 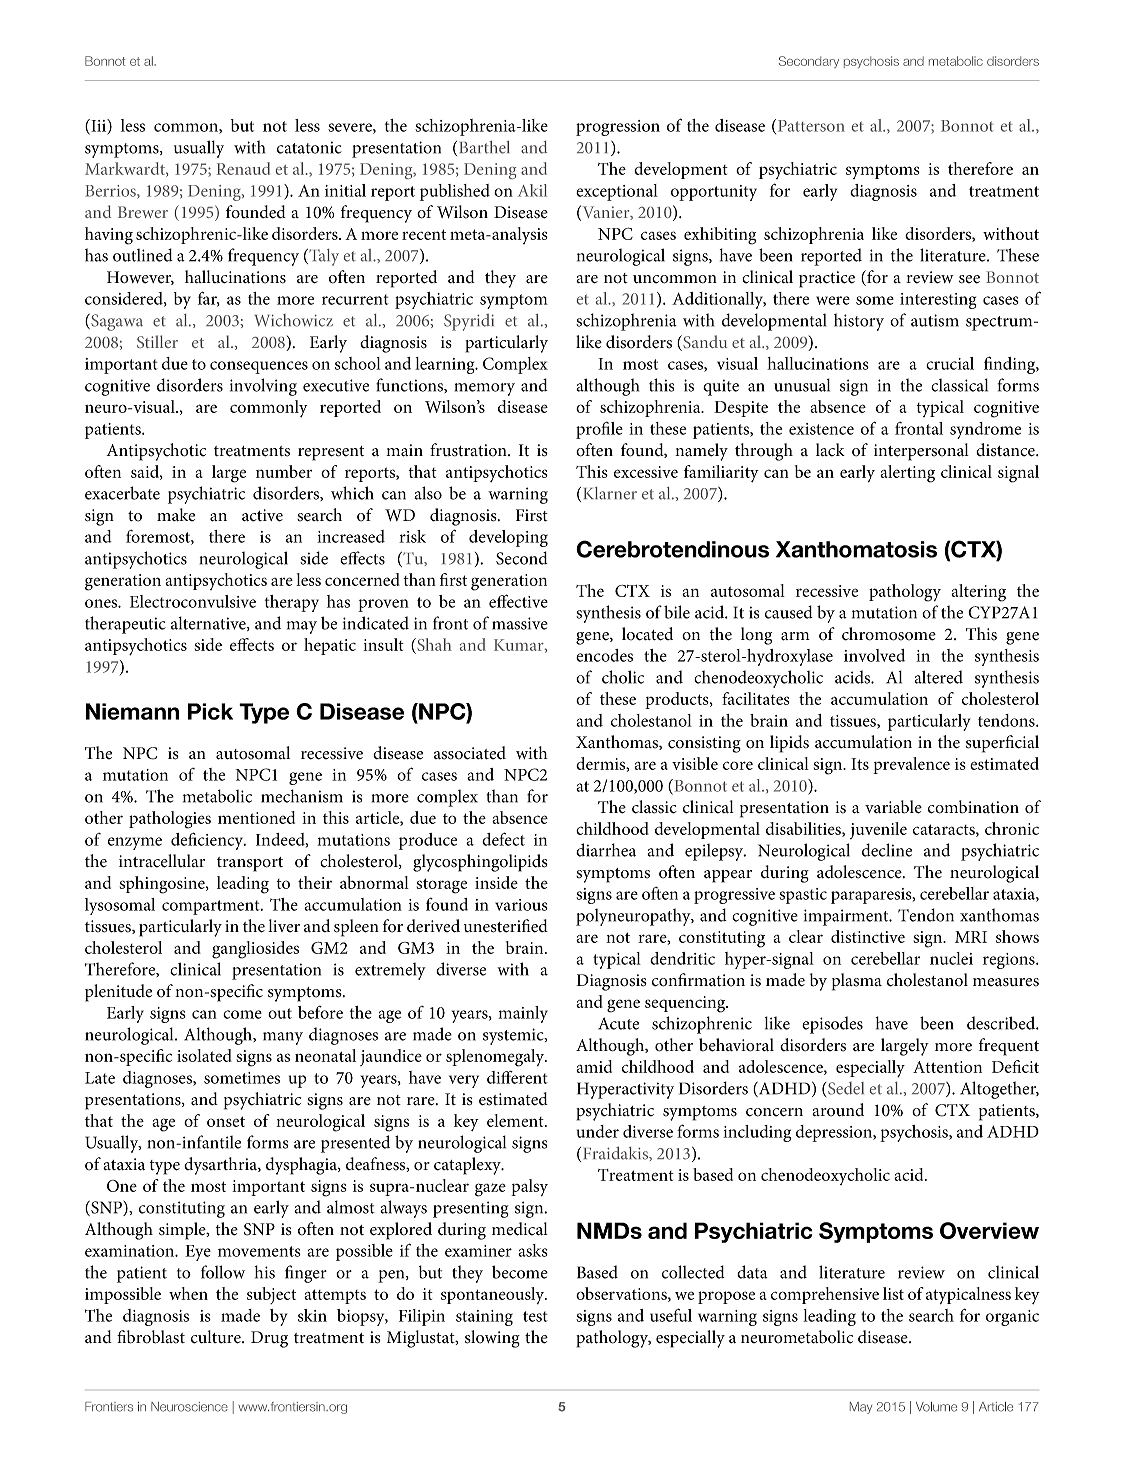 What do you see at coordinates (811, 126) in the document?
I see `Patterson` at bounding box center [811, 126].
